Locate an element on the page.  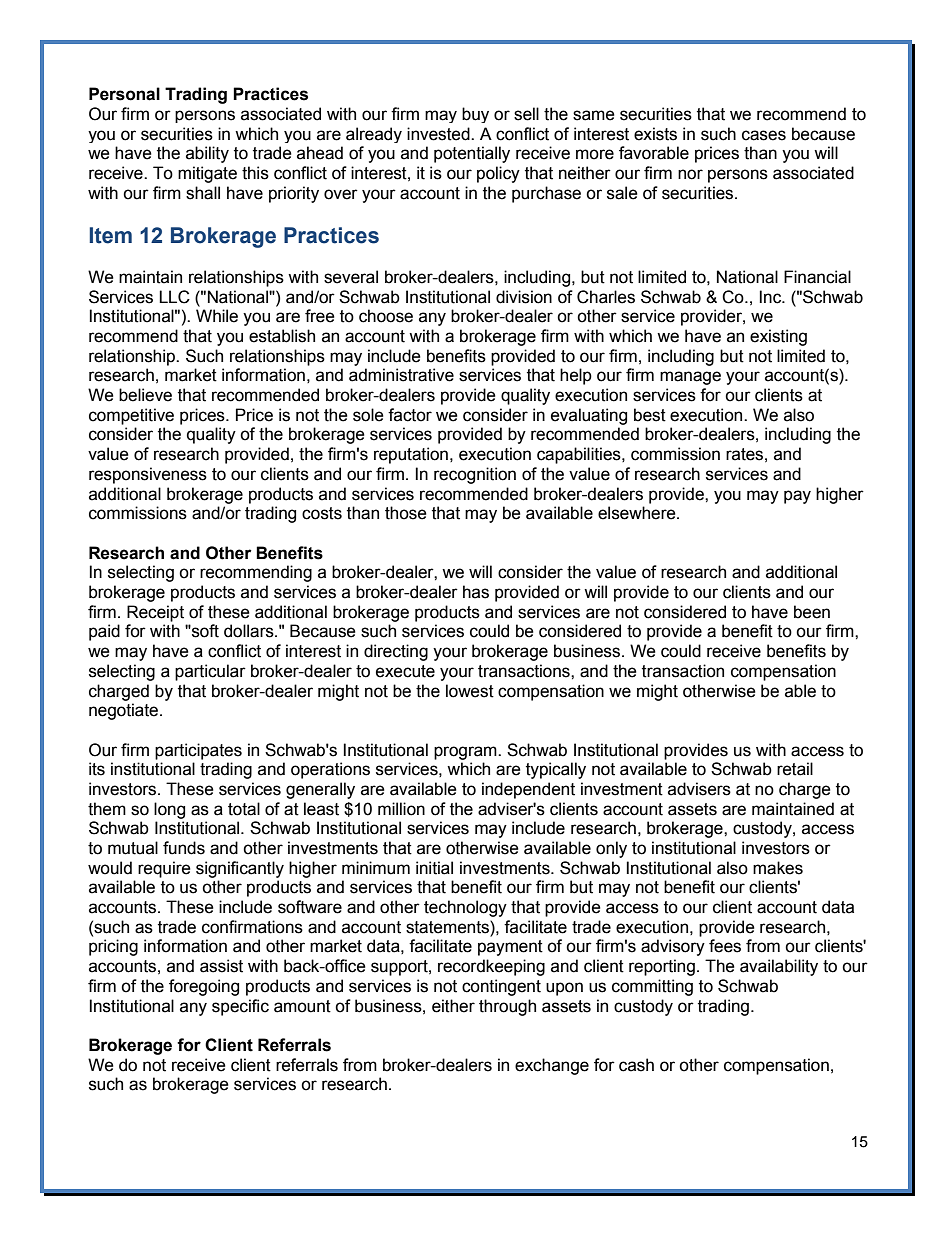
cases is located at coordinates (764, 135).
